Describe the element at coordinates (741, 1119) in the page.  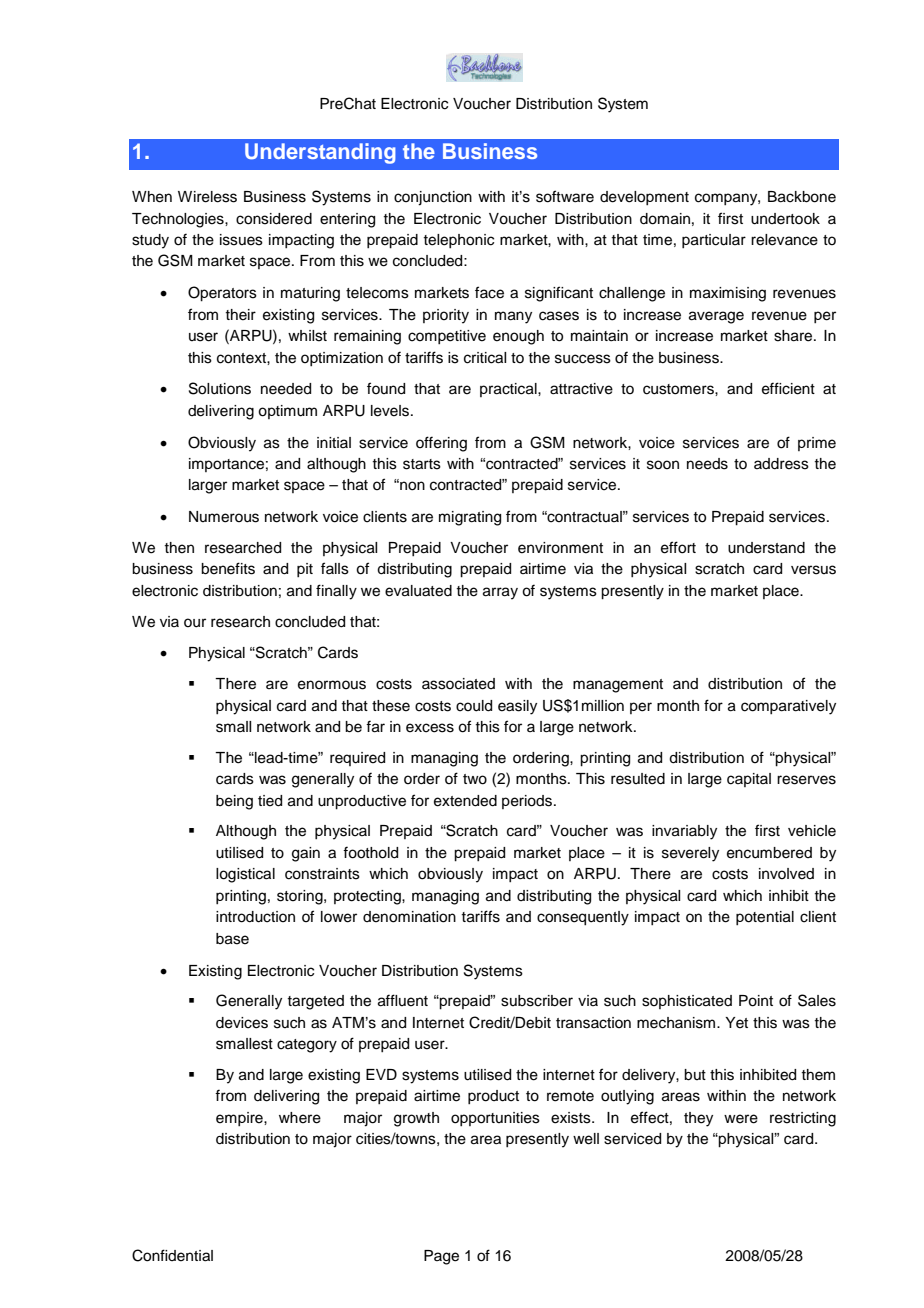
I see `were` at that location.
